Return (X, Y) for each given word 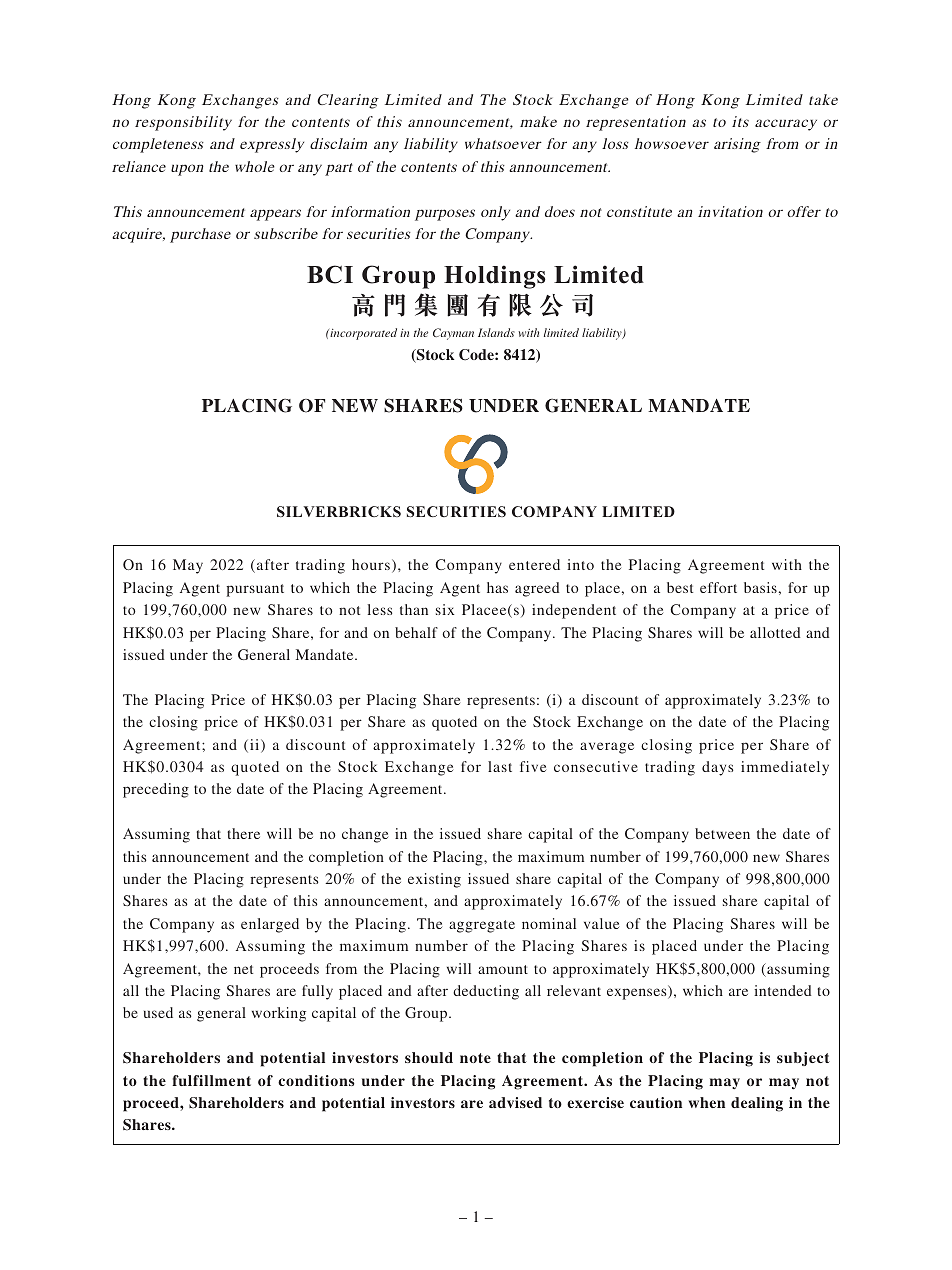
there (243, 833)
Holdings (495, 277)
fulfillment (211, 1080)
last (500, 766)
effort (718, 587)
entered (534, 564)
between (722, 833)
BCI (330, 274)
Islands (496, 332)
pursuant (255, 590)
